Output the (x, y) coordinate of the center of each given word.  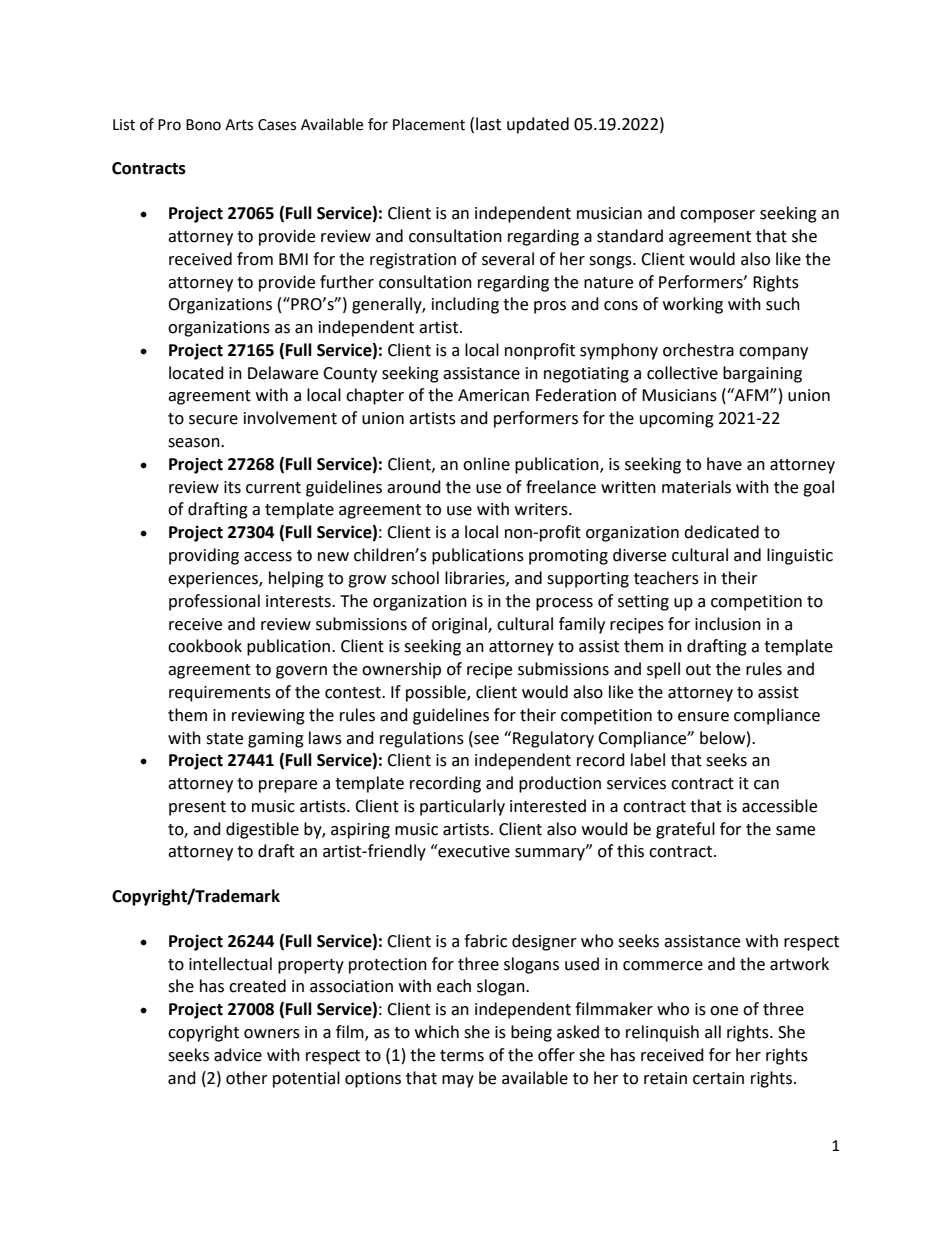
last (488, 124)
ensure (703, 717)
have (724, 464)
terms (462, 1056)
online (486, 464)
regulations (422, 739)
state (224, 739)
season (195, 443)
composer (717, 216)
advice (238, 1055)
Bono (203, 125)
